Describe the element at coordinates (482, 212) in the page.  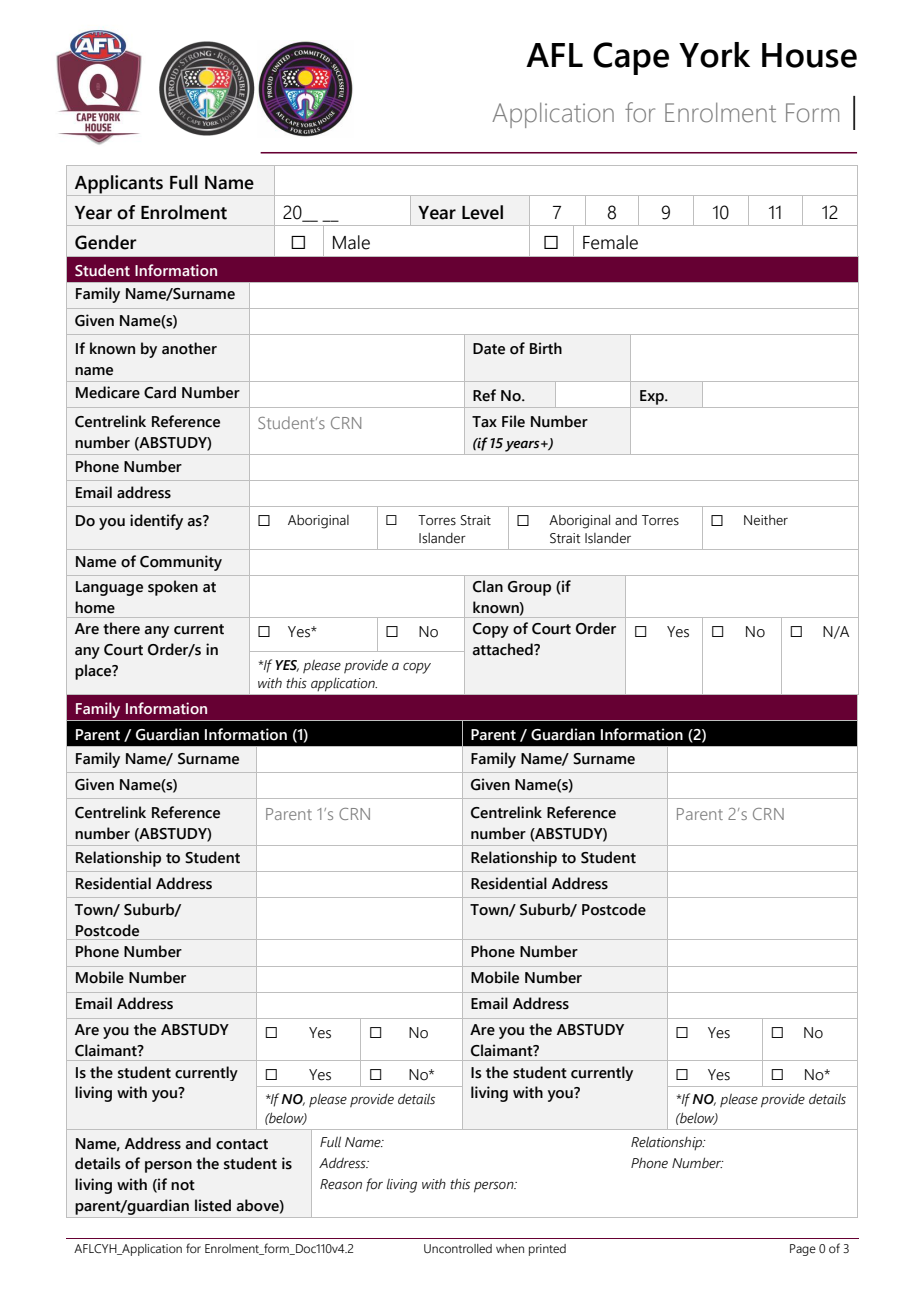
I see `Level` at that location.
